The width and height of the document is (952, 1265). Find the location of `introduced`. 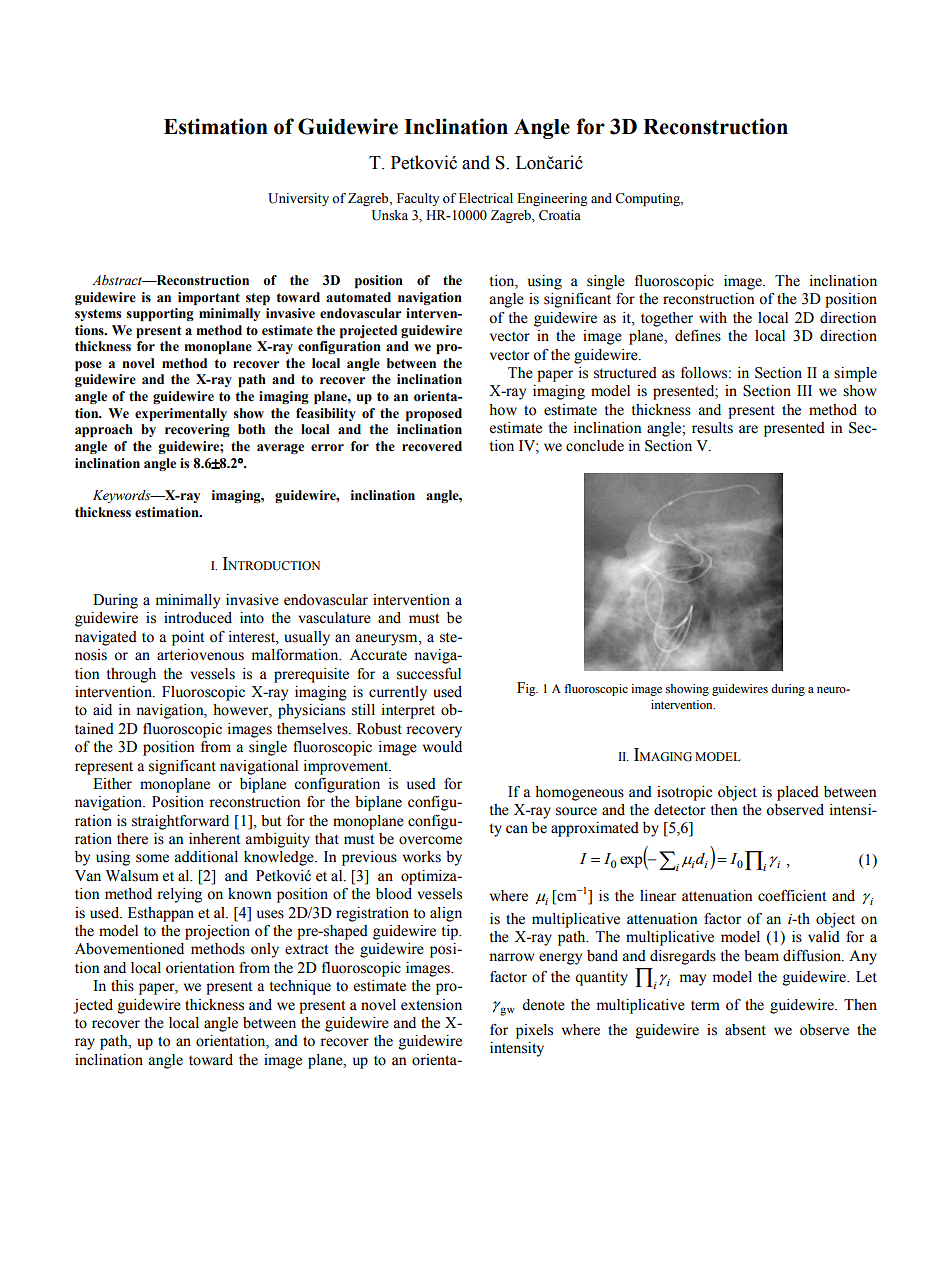

introduced is located at coordinates (198, 618).
